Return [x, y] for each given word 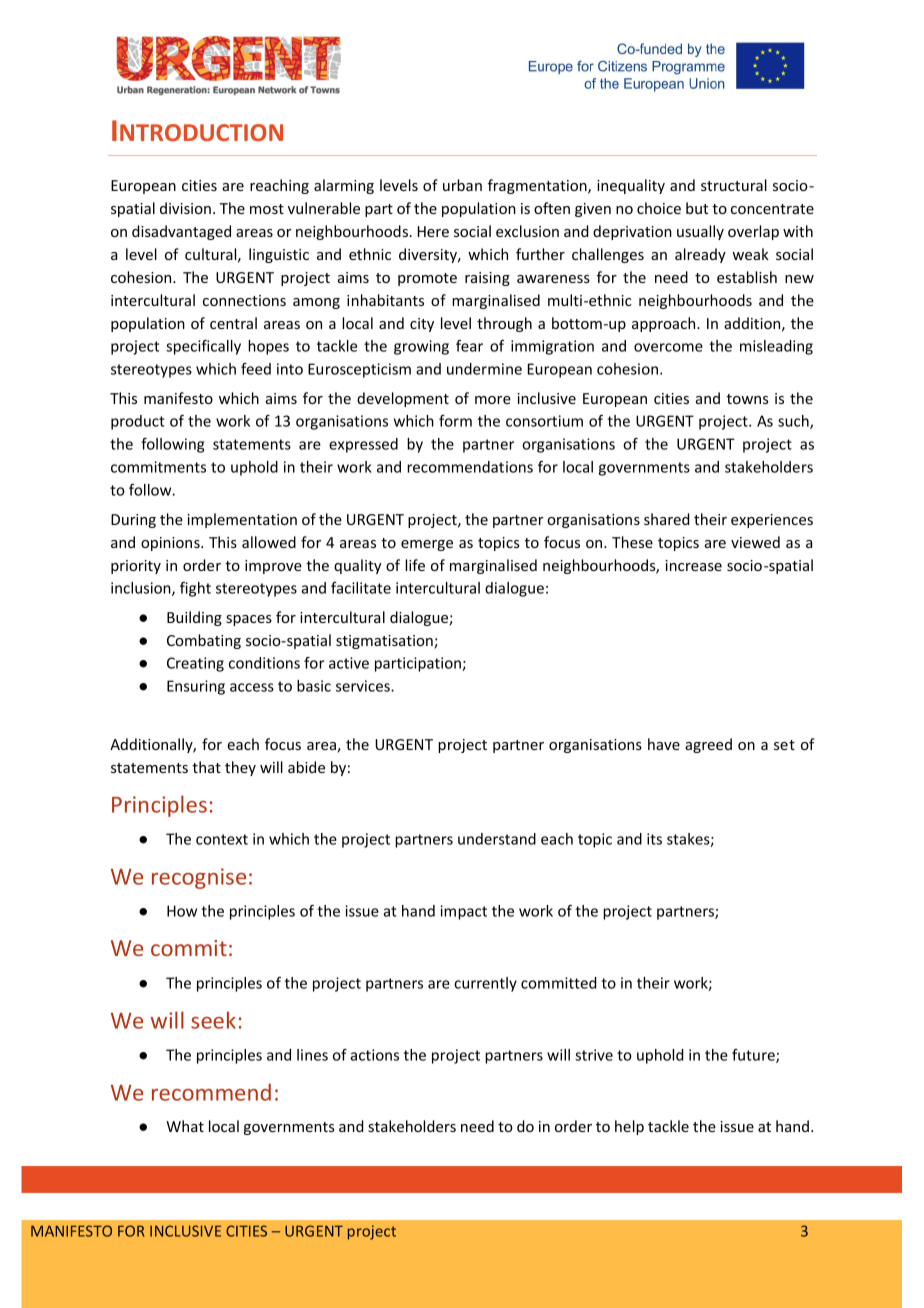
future [754, 1056]
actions [374, 1055]
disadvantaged [181, 232]
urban [462, 185]
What [185, 1126]
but [697, 208]
